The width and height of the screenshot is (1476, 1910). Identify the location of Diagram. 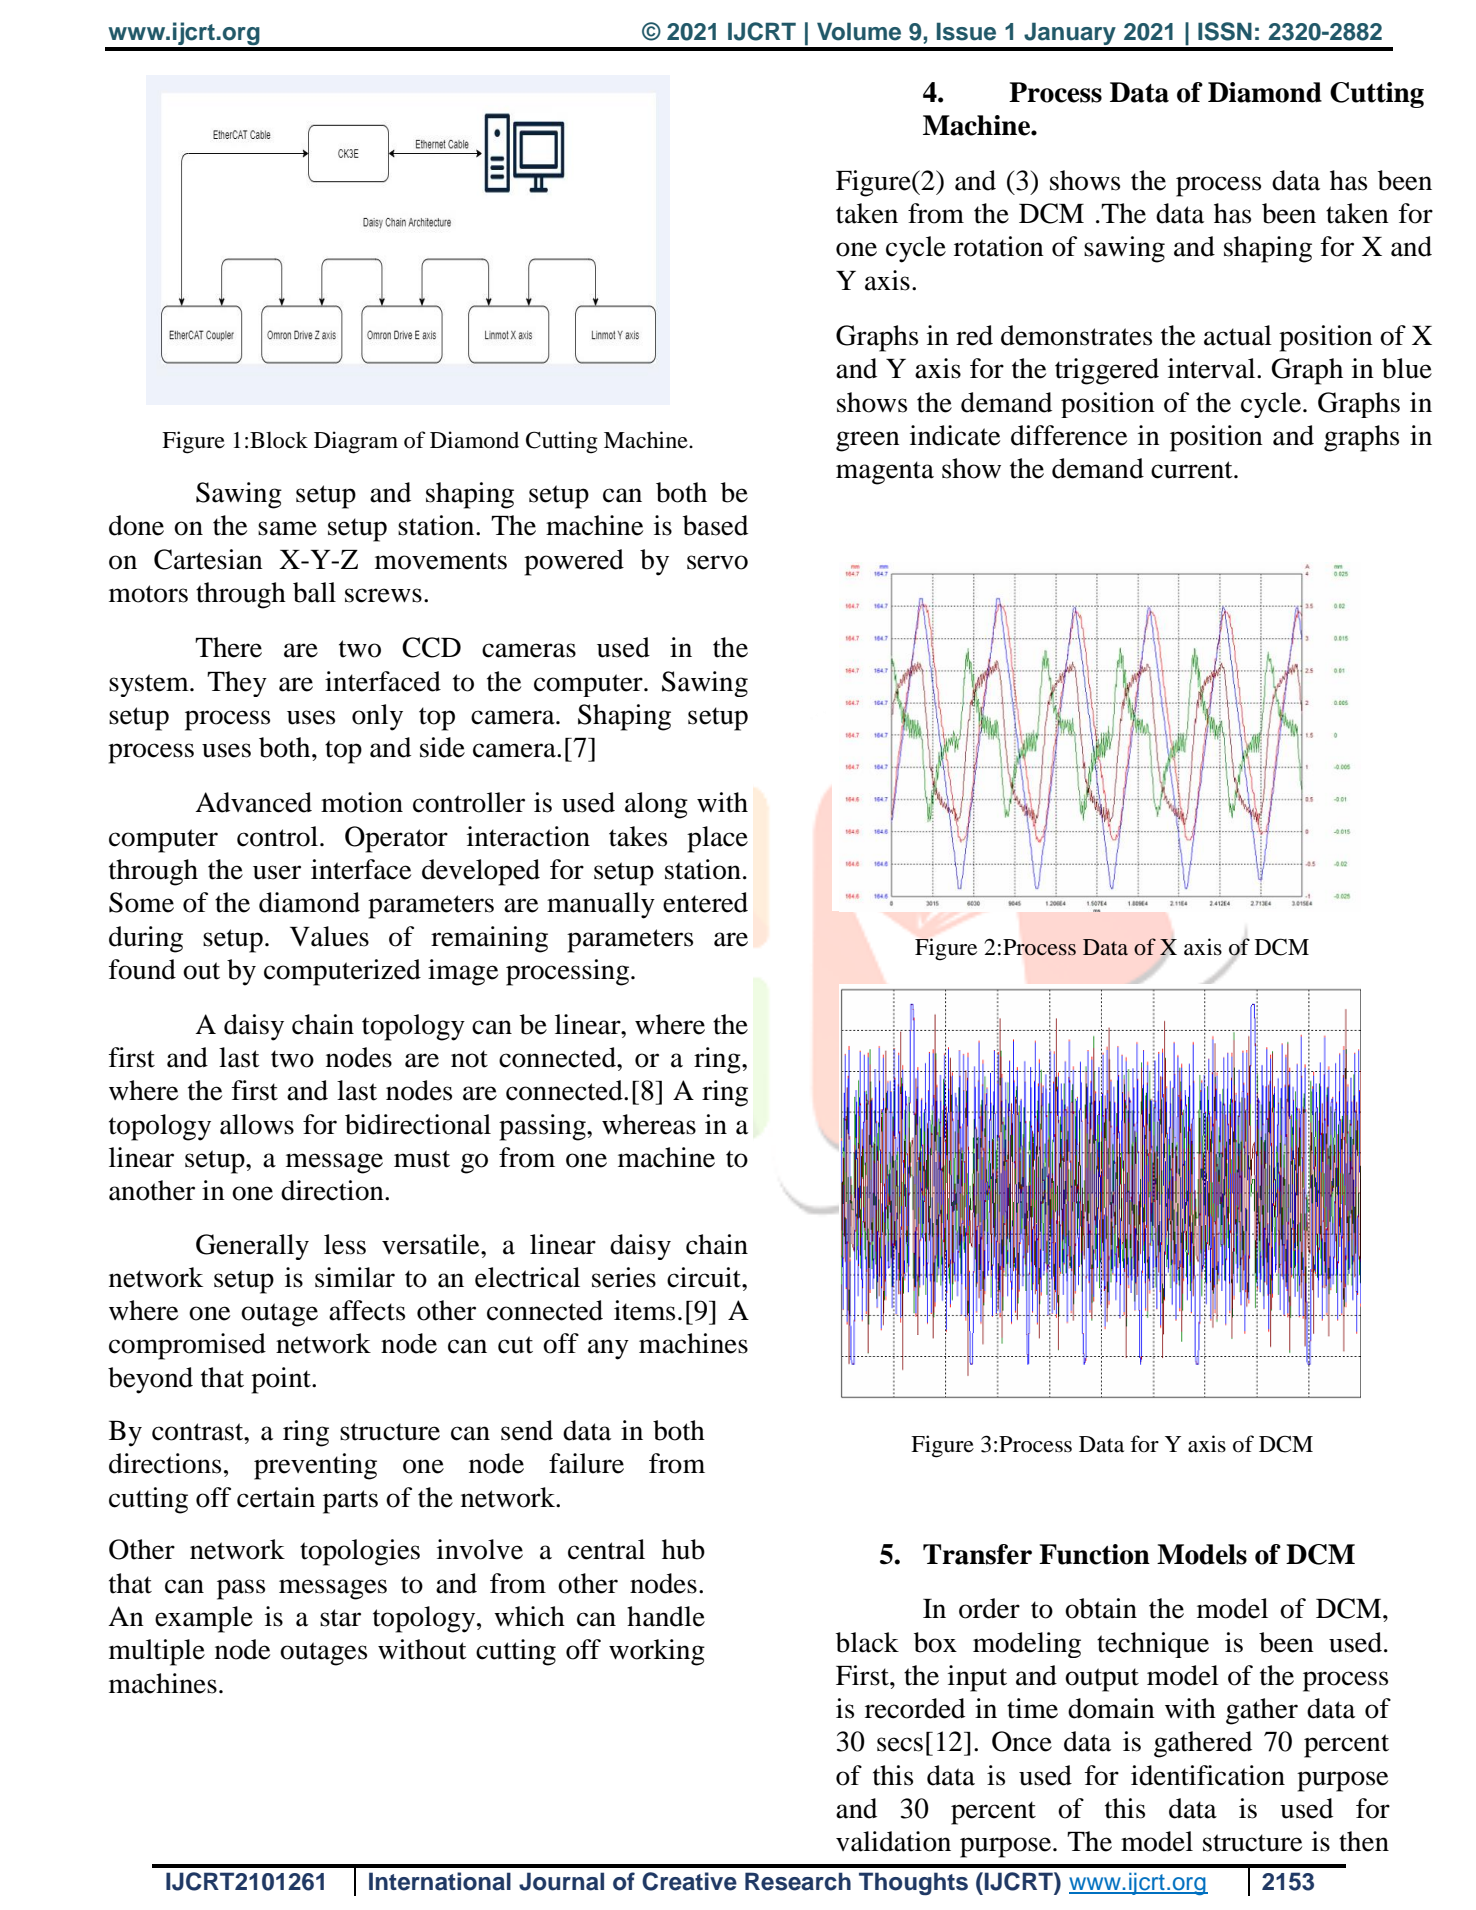
(356, 442).
